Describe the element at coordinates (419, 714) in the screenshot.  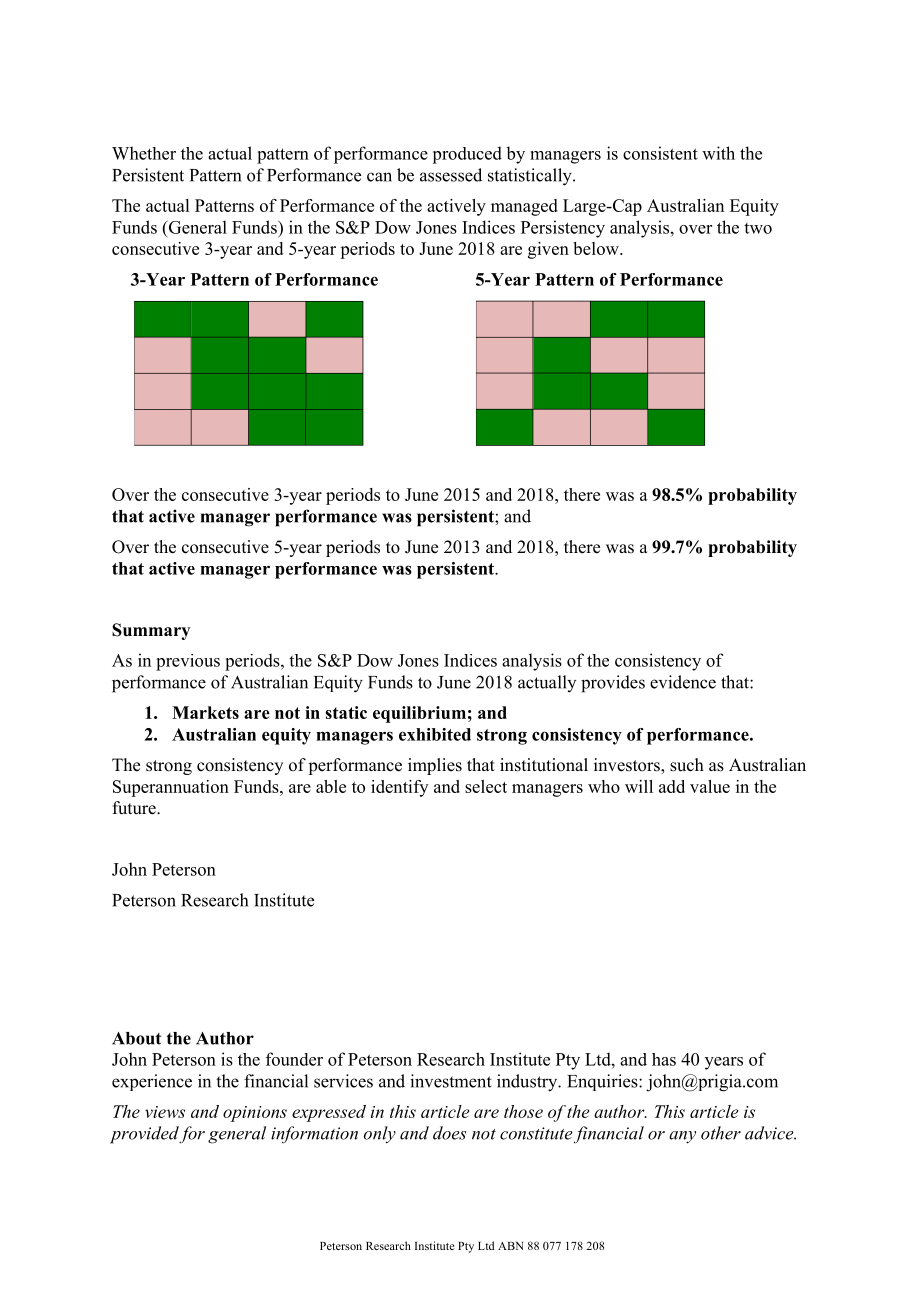
I see `equilibrium` at that location.
